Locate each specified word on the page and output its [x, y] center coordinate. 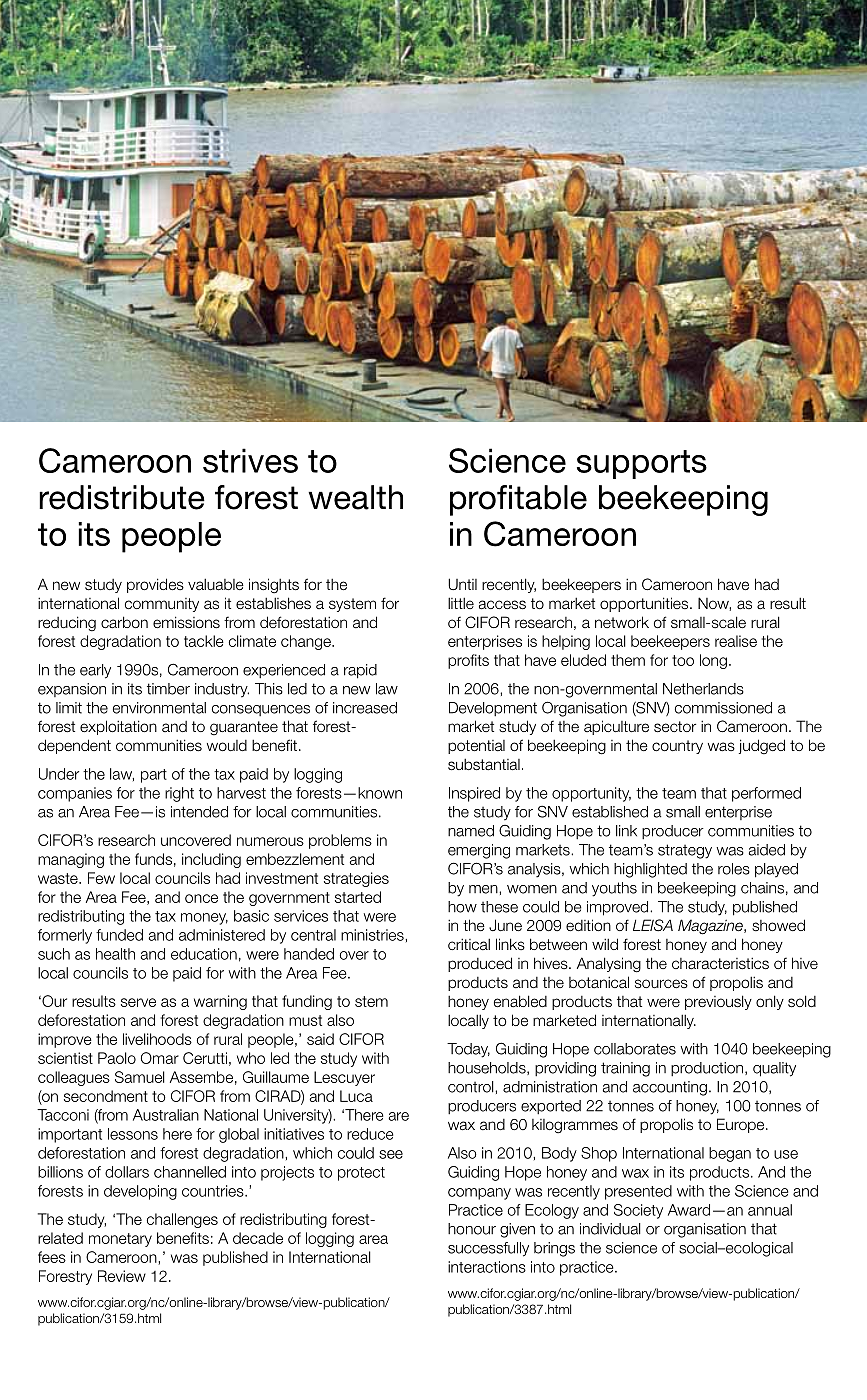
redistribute [122, 497]
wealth [355, 497]
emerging [479, 851]
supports [642, 464]
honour [472, 1229]
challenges [182, 1220]
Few [101, 878]
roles [734, 869]
